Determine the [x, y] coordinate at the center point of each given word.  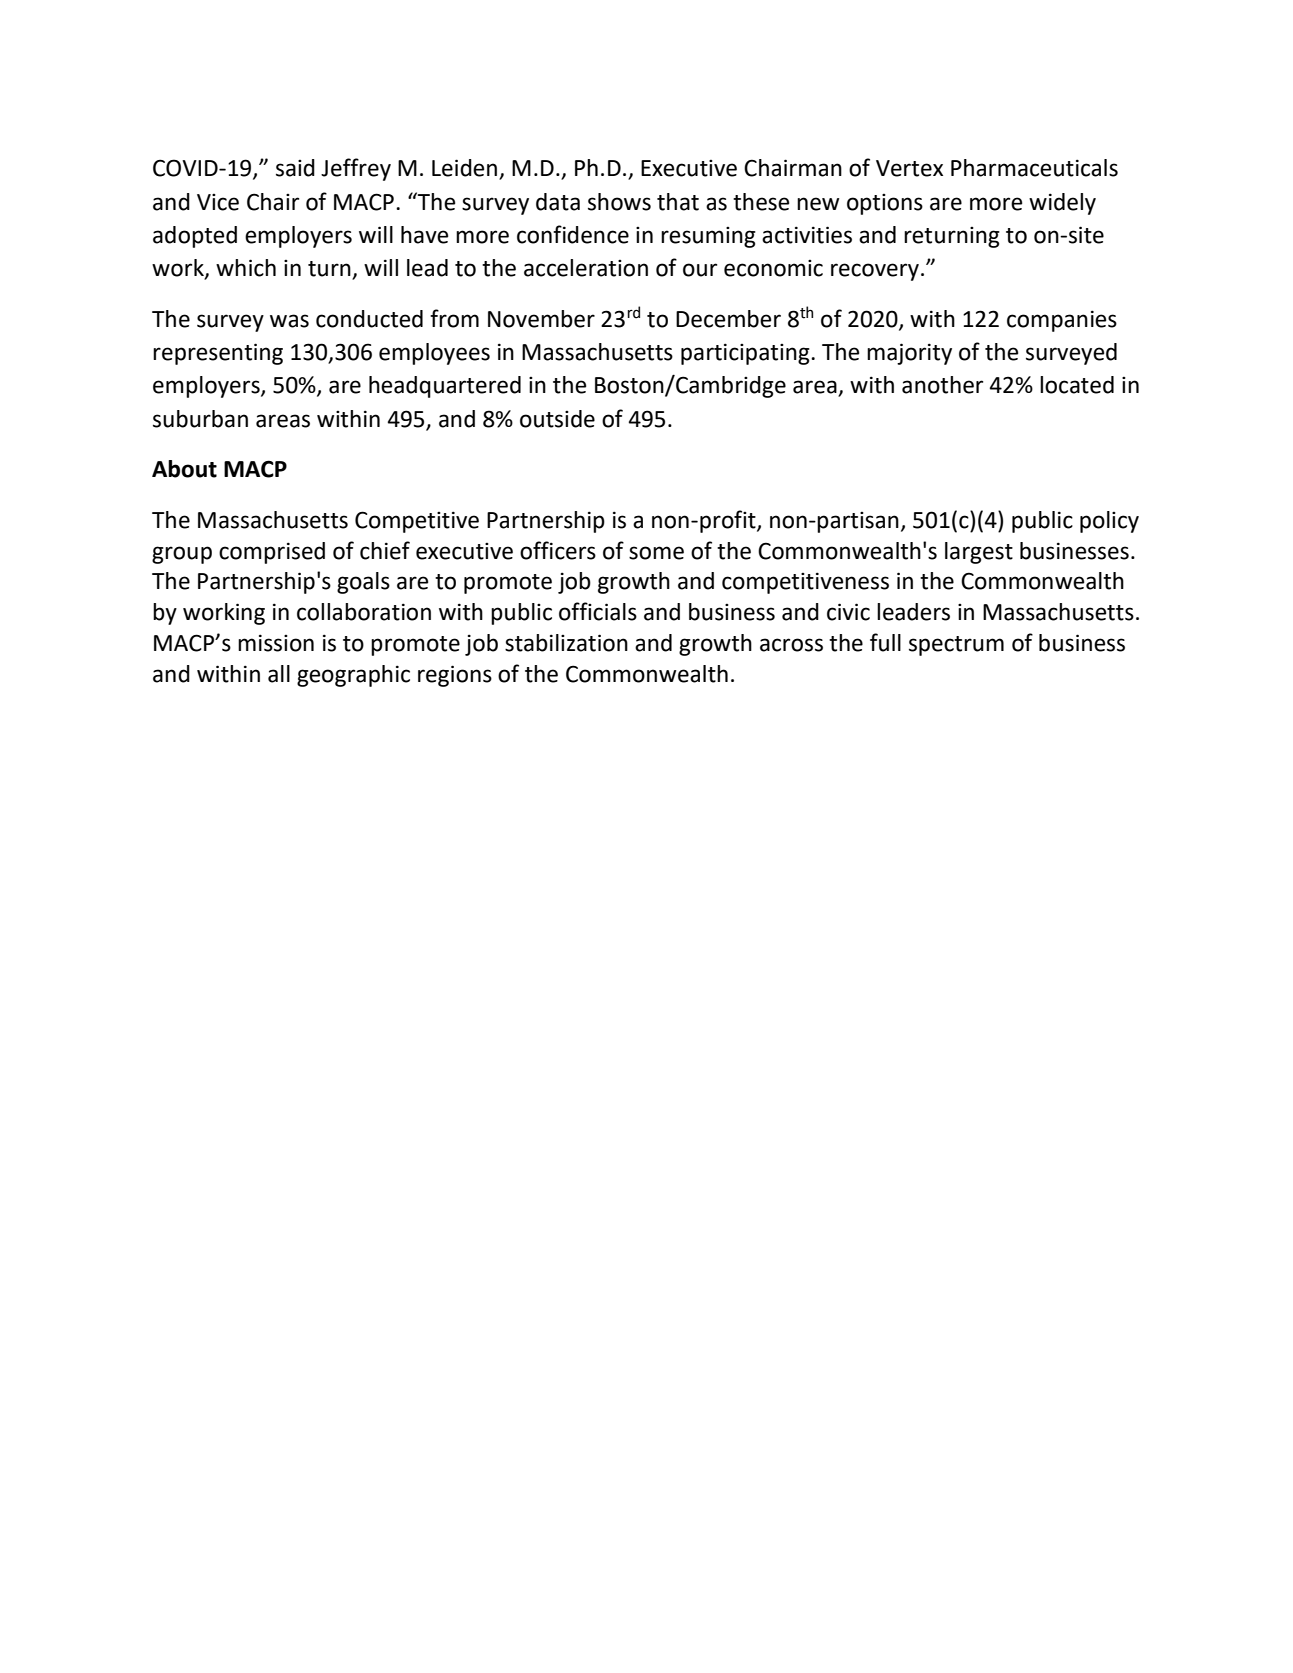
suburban [200, 419]
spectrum [956, 646]
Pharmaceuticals [1034, 168]
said [295, 168]
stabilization [566, 643]
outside [557, 419]
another [942, 385]
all [279, 674]
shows [619, 202]
